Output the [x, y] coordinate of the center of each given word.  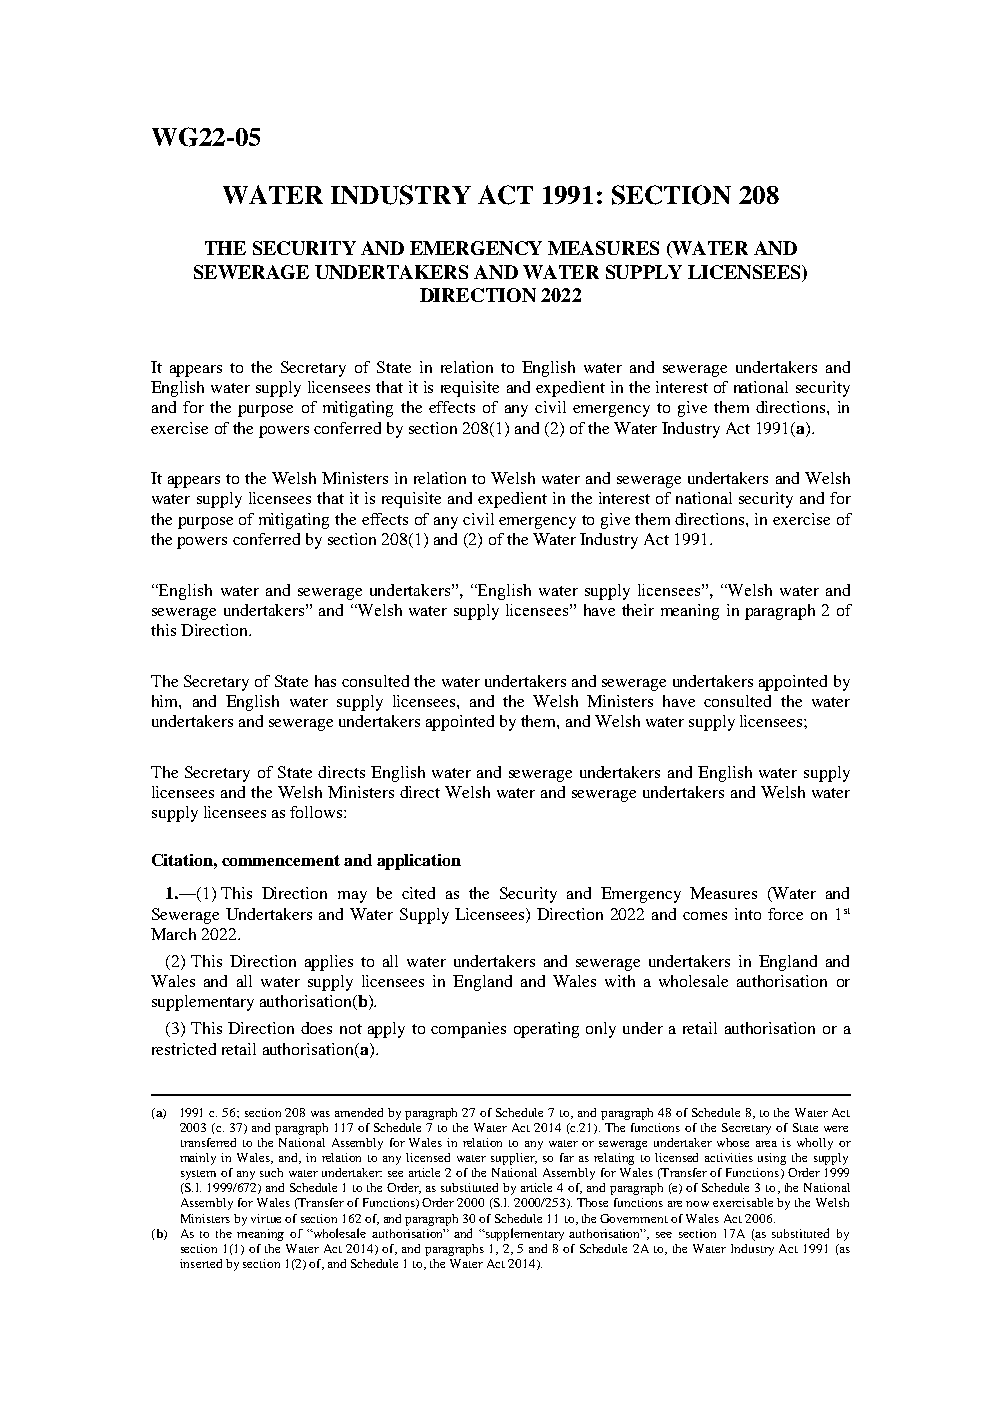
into [748, 914]
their [638, 610]
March [173, 934]
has [325, 681]
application [419, 862]
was [320, 1114]
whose [733, 1142]
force [785, 914]
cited [418, 893]
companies [468, 1030]
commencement [281, 860]
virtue [266, 1218]
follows [317, 812]
